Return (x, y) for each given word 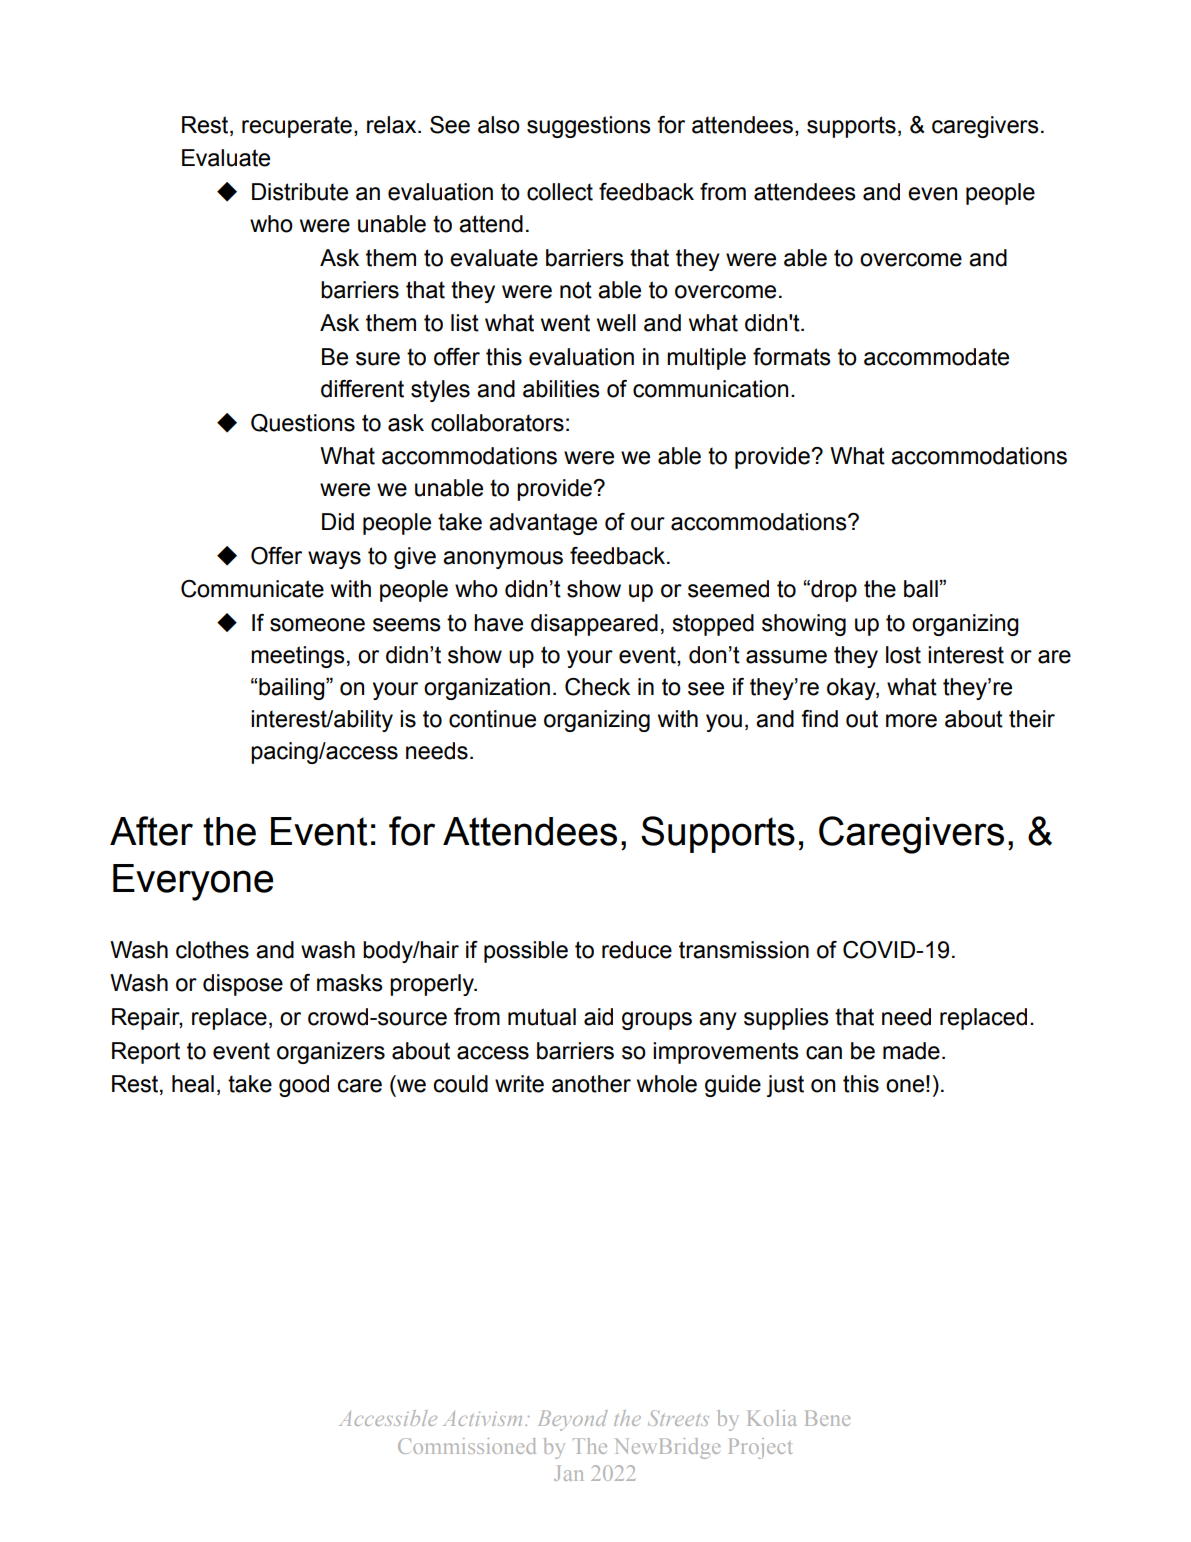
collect (560, 192)
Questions (303, 423)
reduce (637, 950)
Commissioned (467, 1446)
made (911, 1051)
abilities (561, 389)
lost (903, 655)
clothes (212, 950)
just (785, 1086)
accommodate (936, 357)
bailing (293, 689)
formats (792, 357)
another (591, 1084)
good (304, 1086)
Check (597, 687)
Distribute (300, 192)
